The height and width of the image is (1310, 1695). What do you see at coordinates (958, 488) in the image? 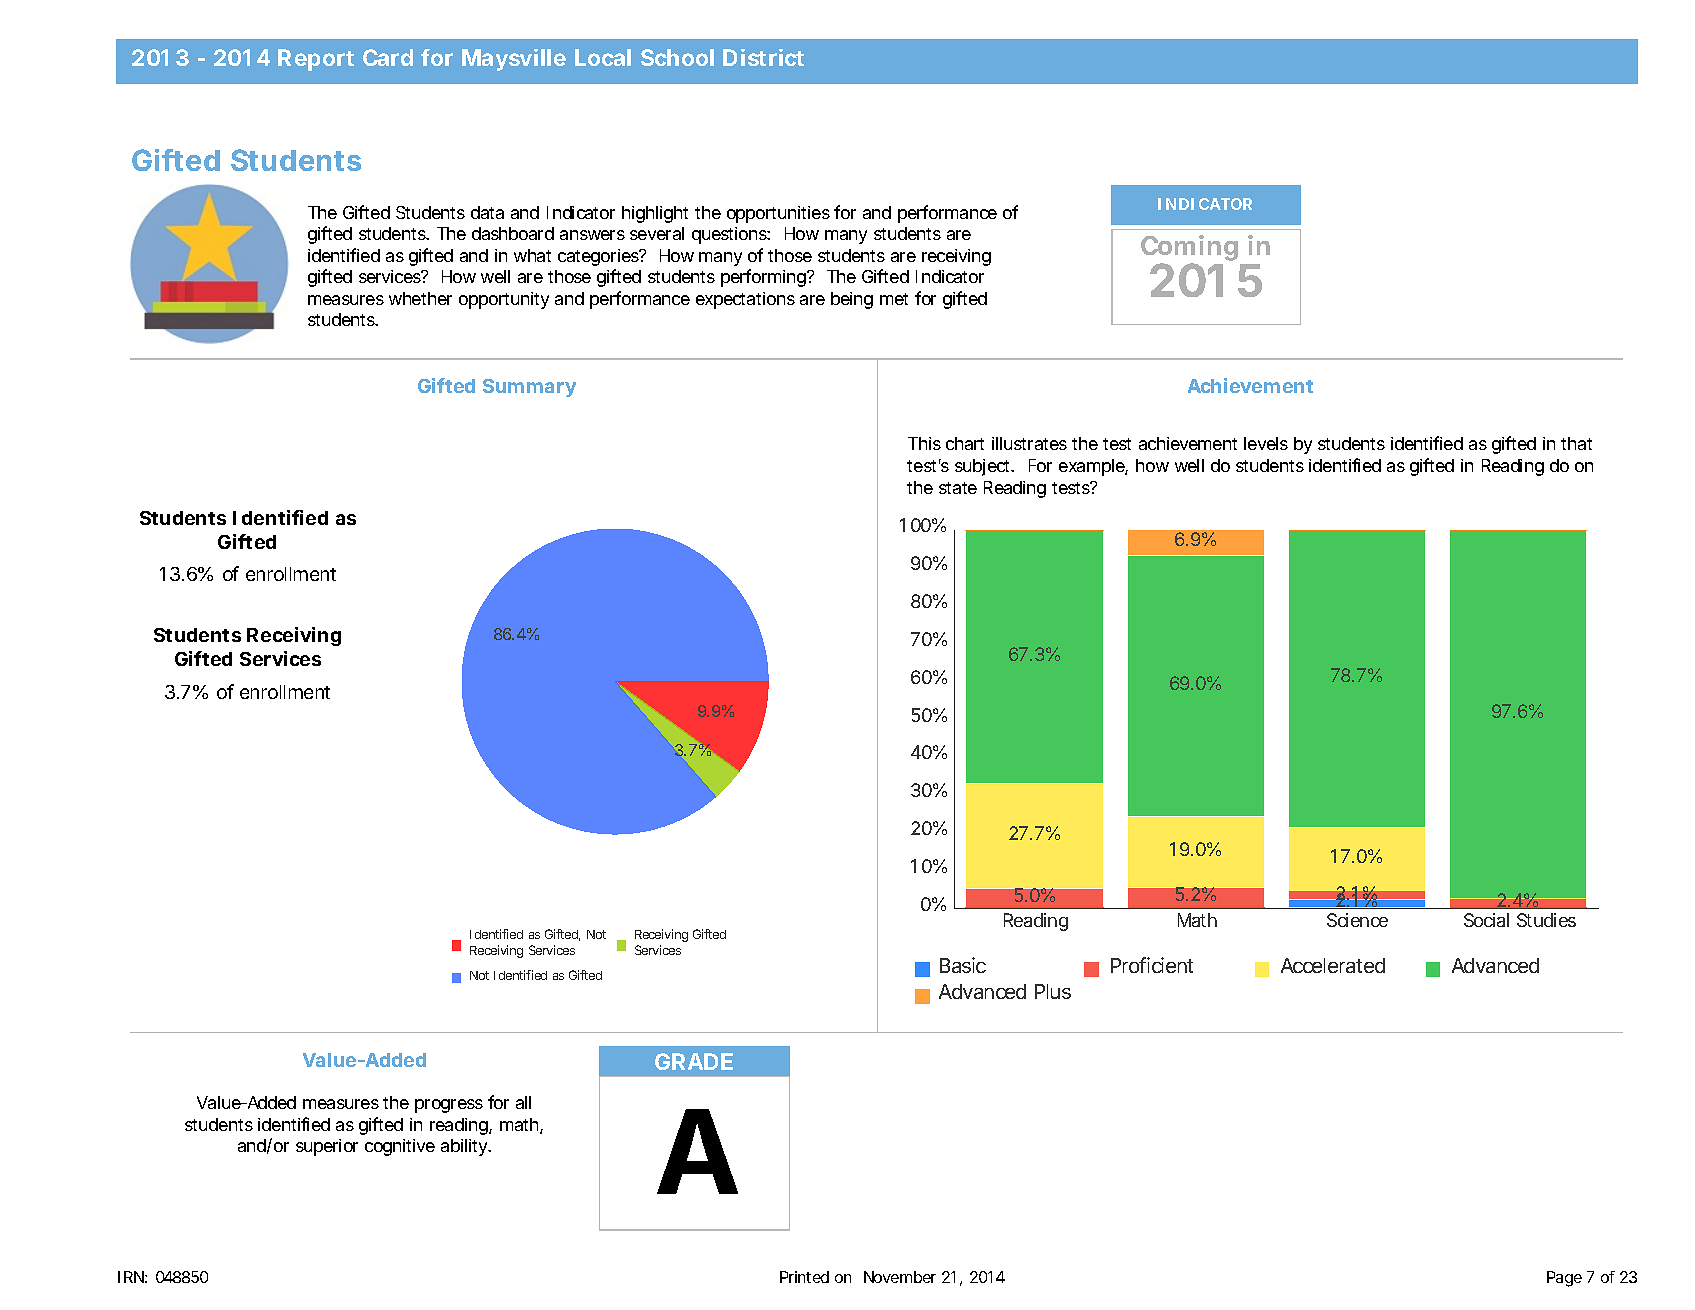
I see `state` at bounding box center [958, 488].
